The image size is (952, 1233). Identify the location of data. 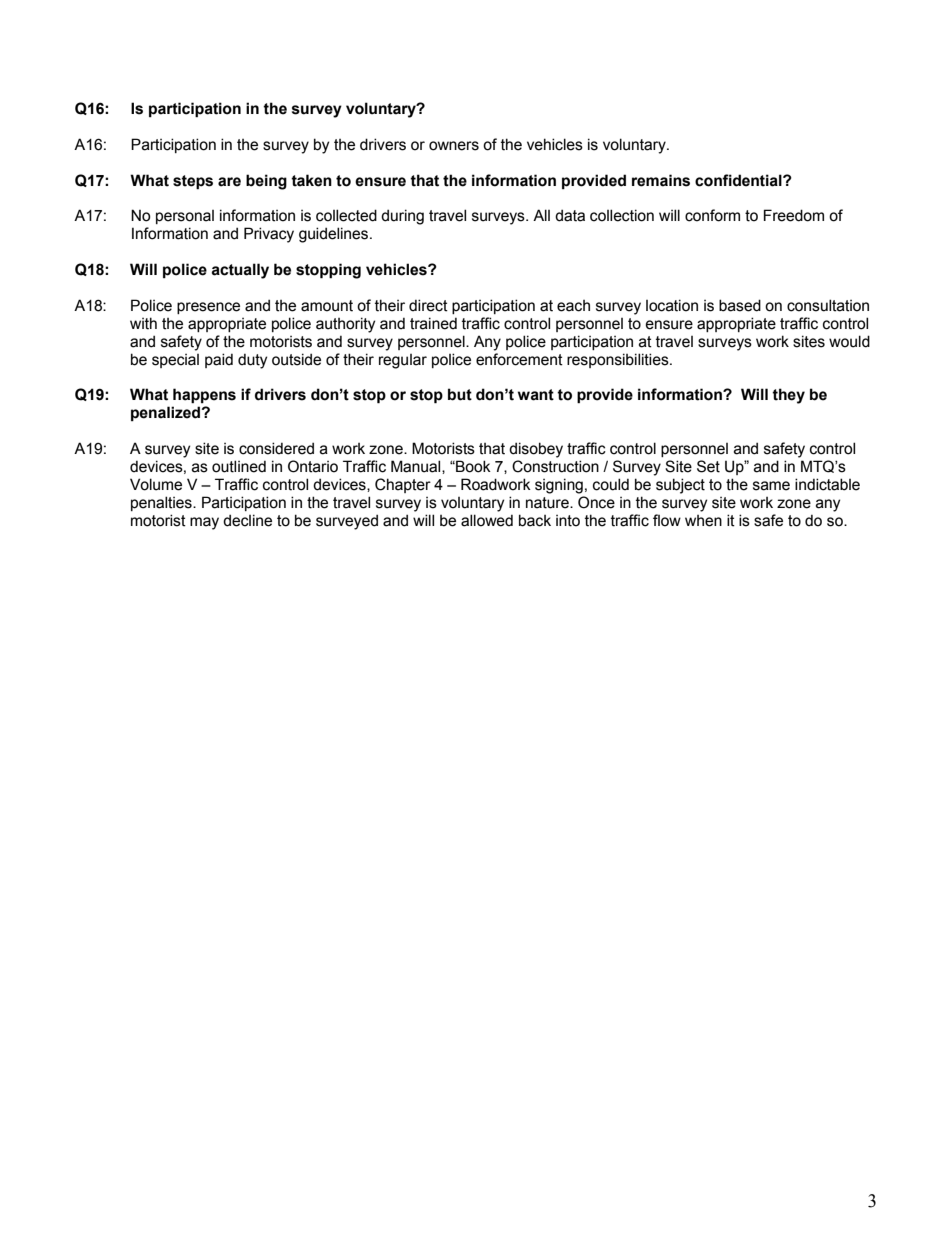
(570, 215).
